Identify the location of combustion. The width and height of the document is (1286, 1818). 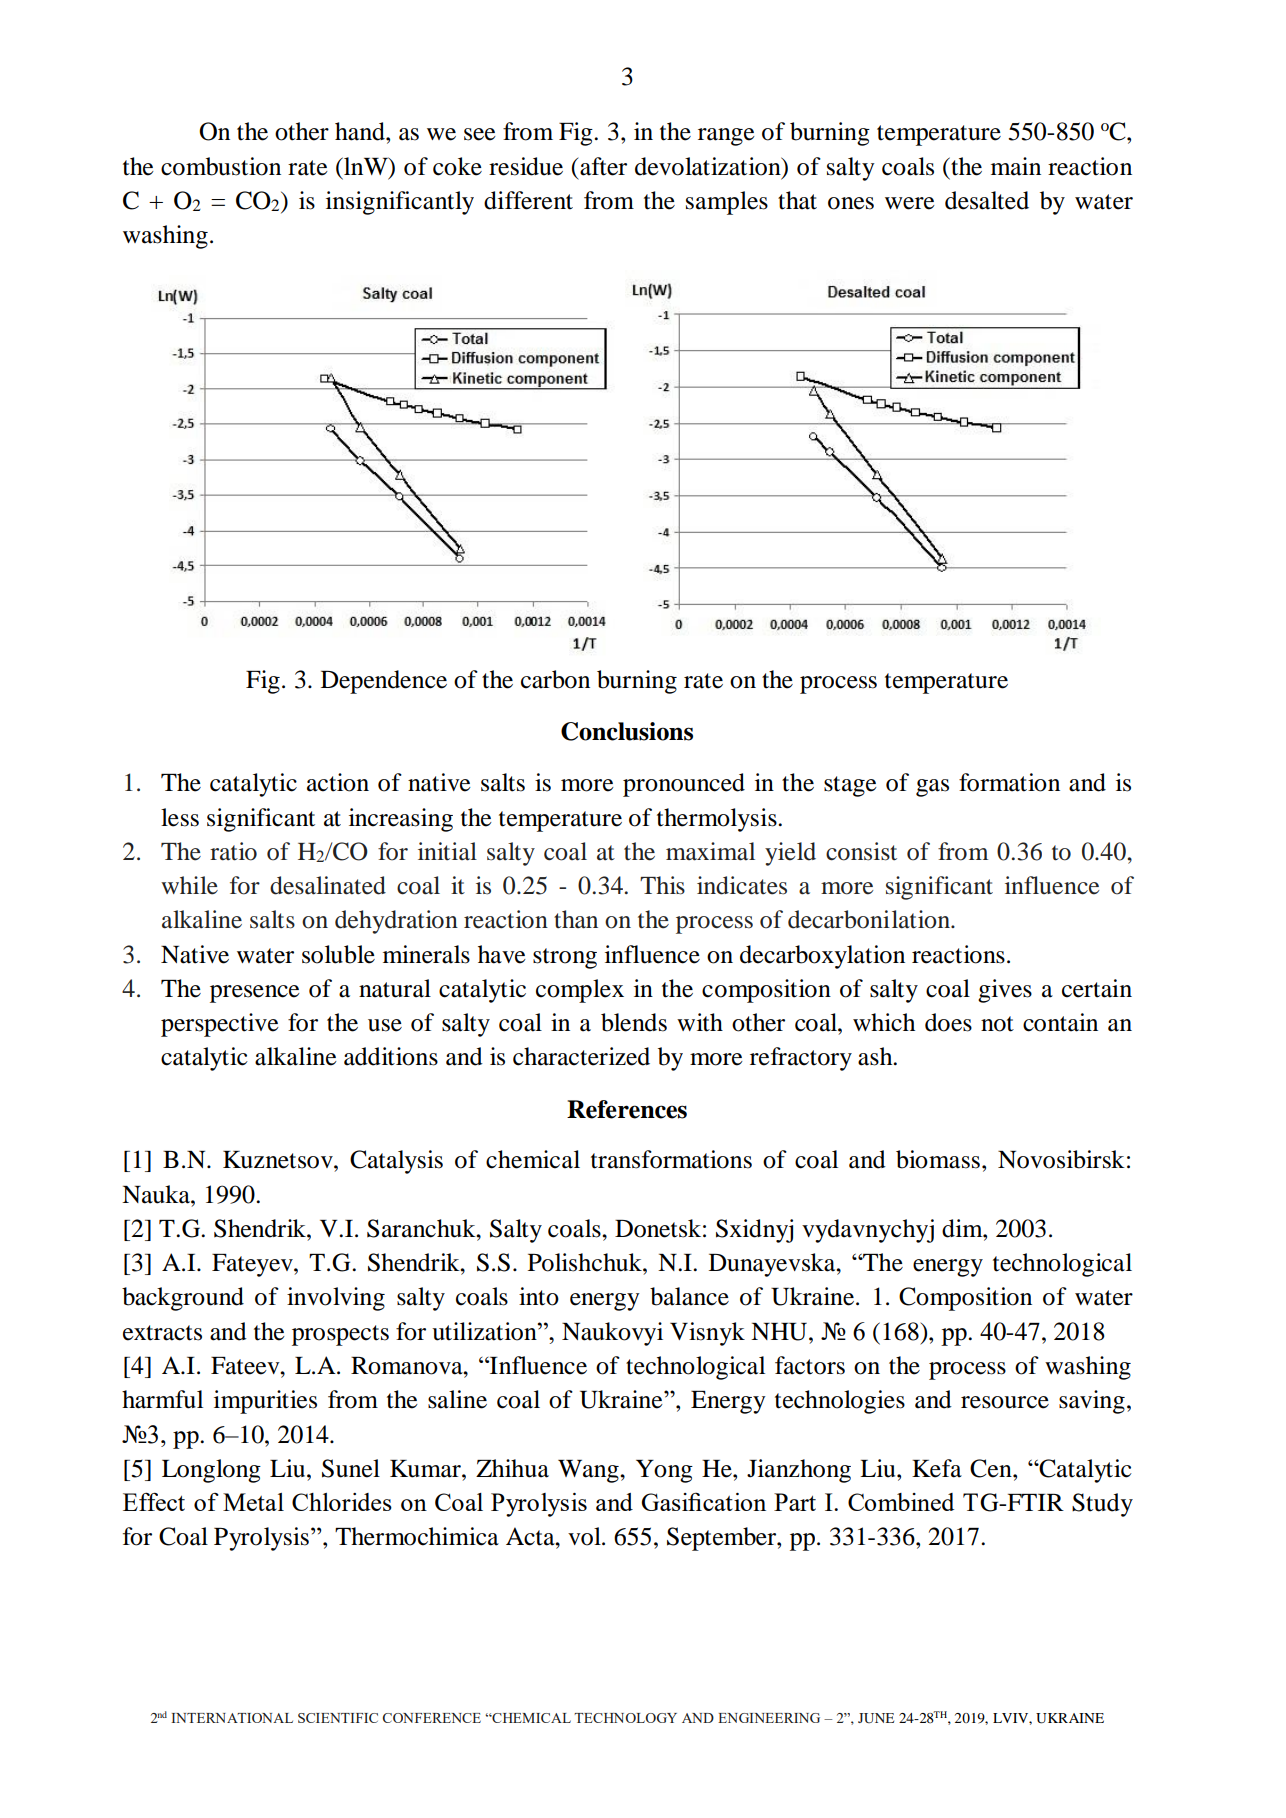
(221, 166).
